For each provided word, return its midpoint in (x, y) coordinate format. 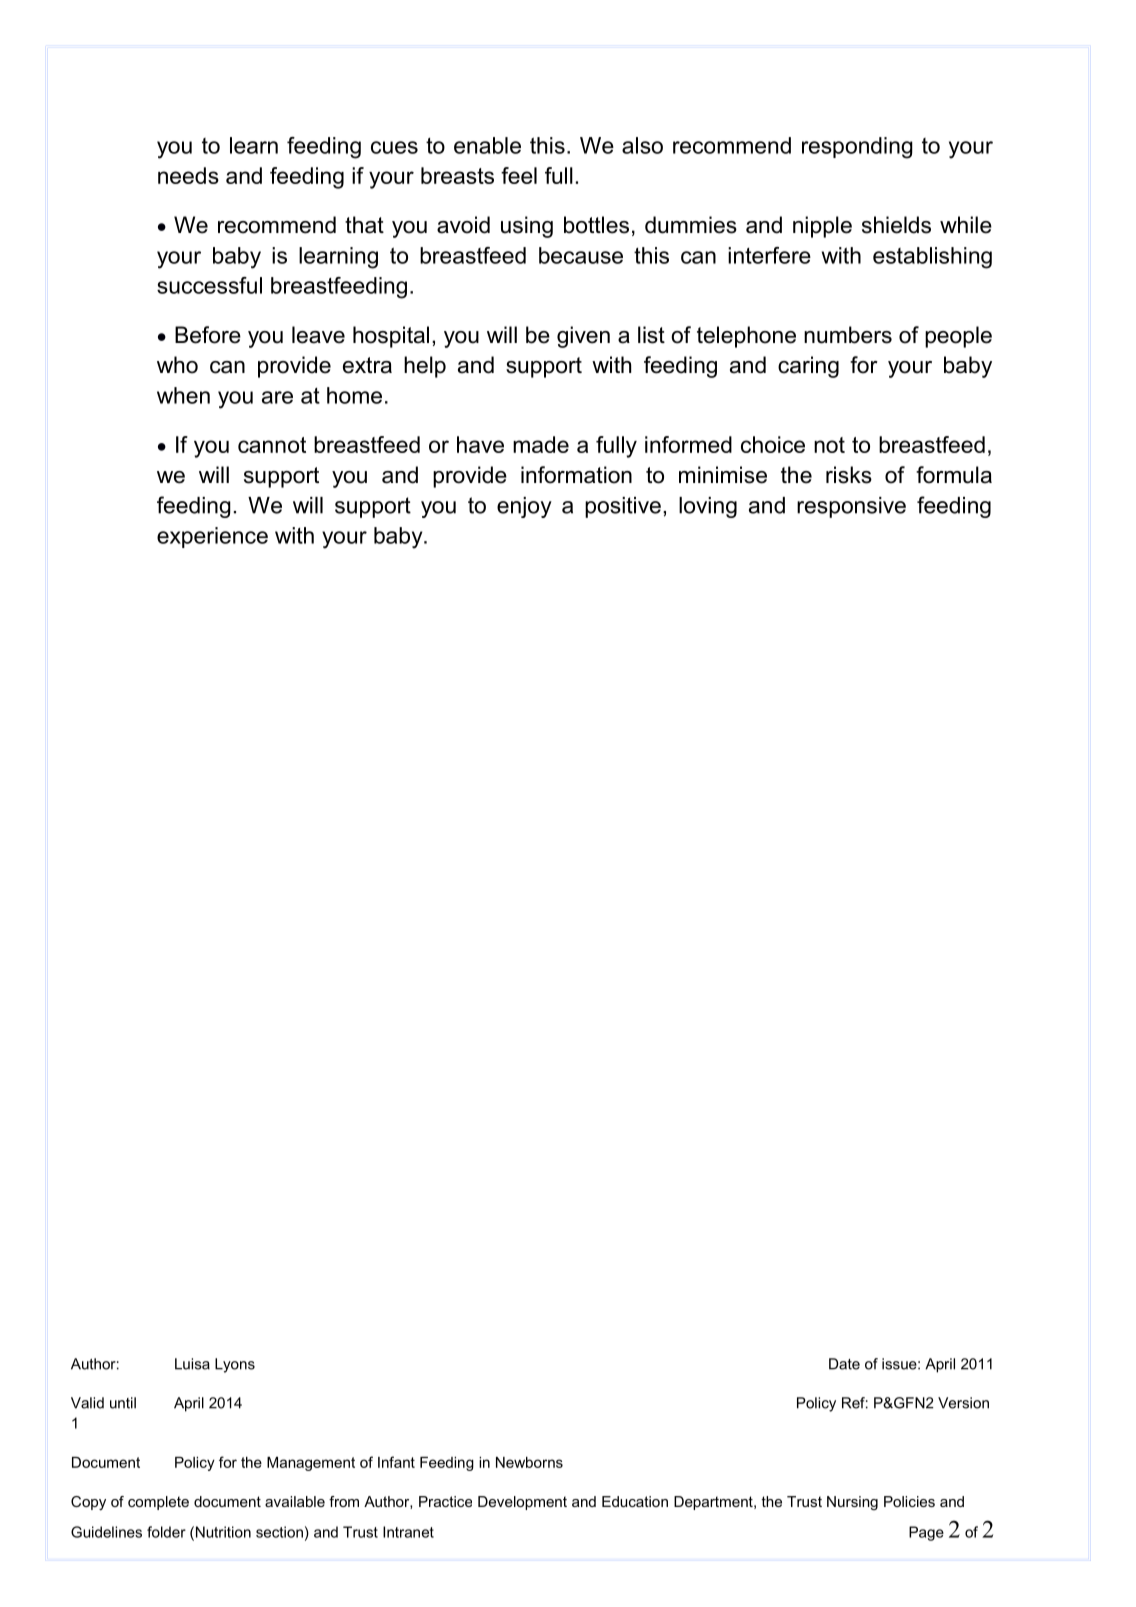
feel (519, 175)
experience (212, 537)
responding (857, 148)
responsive (851, 507)
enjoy (524, 507)
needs (188, 175)
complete (158, 1503)
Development (522, 1503)
